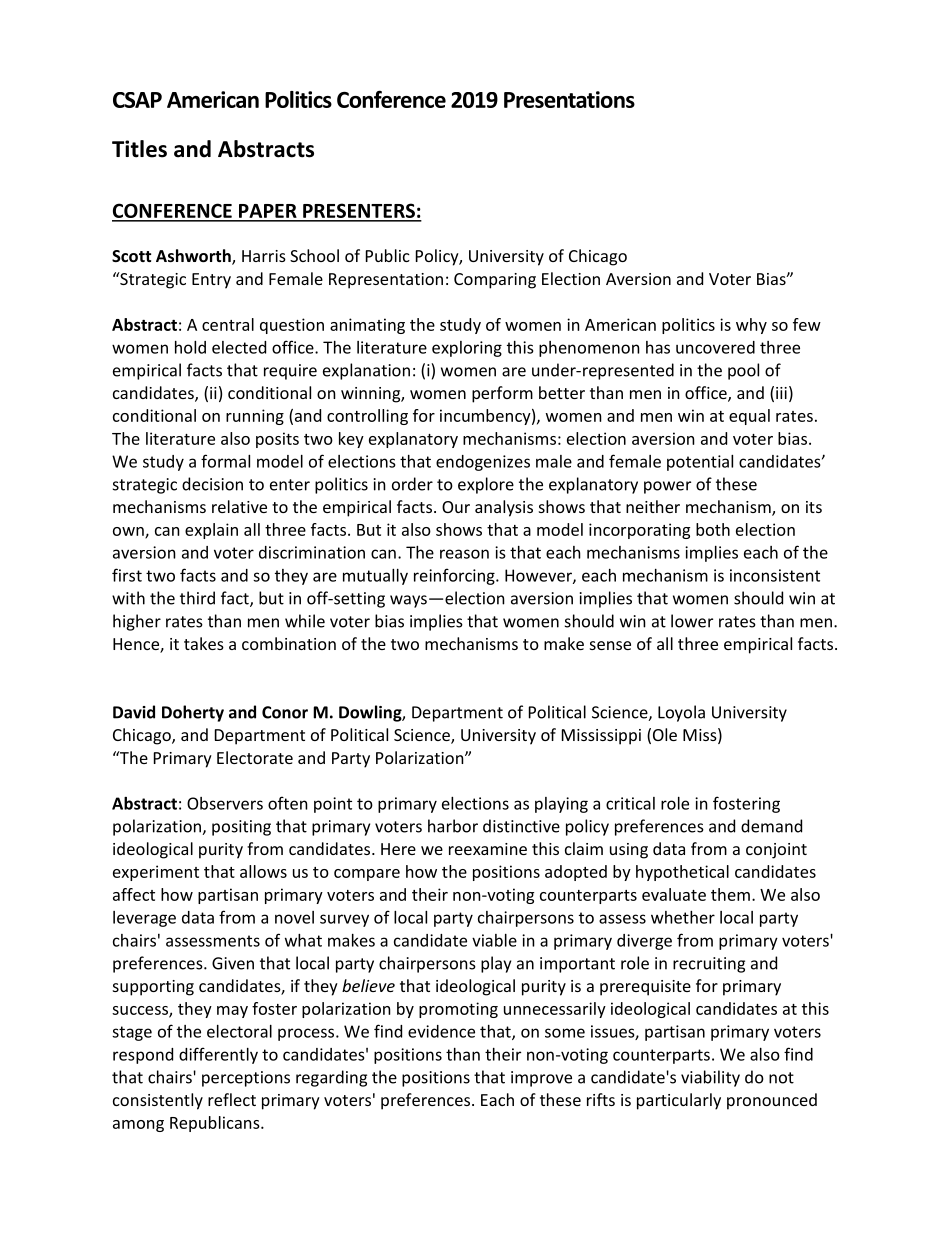 The width and height of the page is (952, 1233). I want to click on Titles, so click(139, 149).
